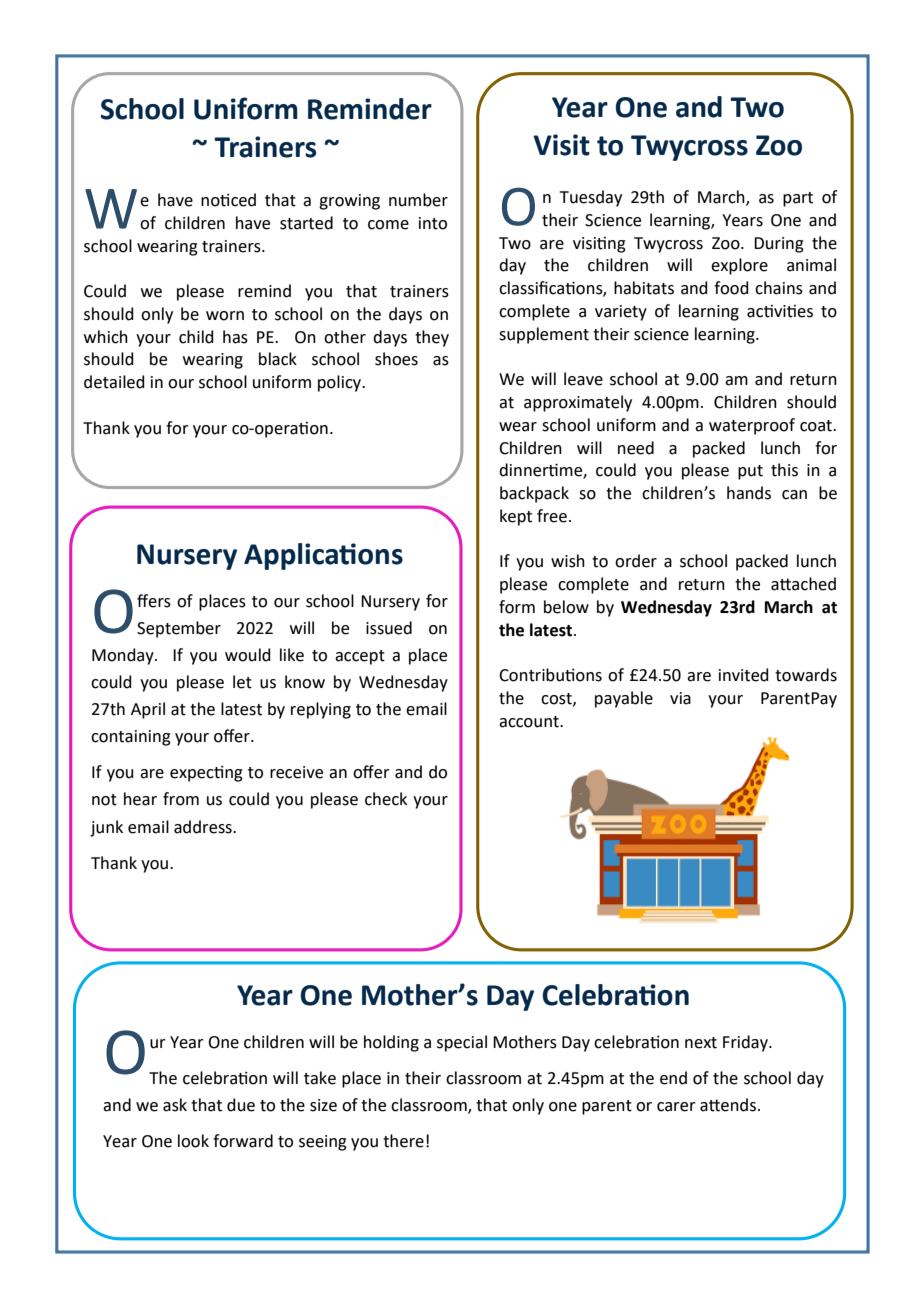  What do you see at coordinates (175, 1105) in the screenshot?
I see `ask` at bounding box center [175, 1105].
